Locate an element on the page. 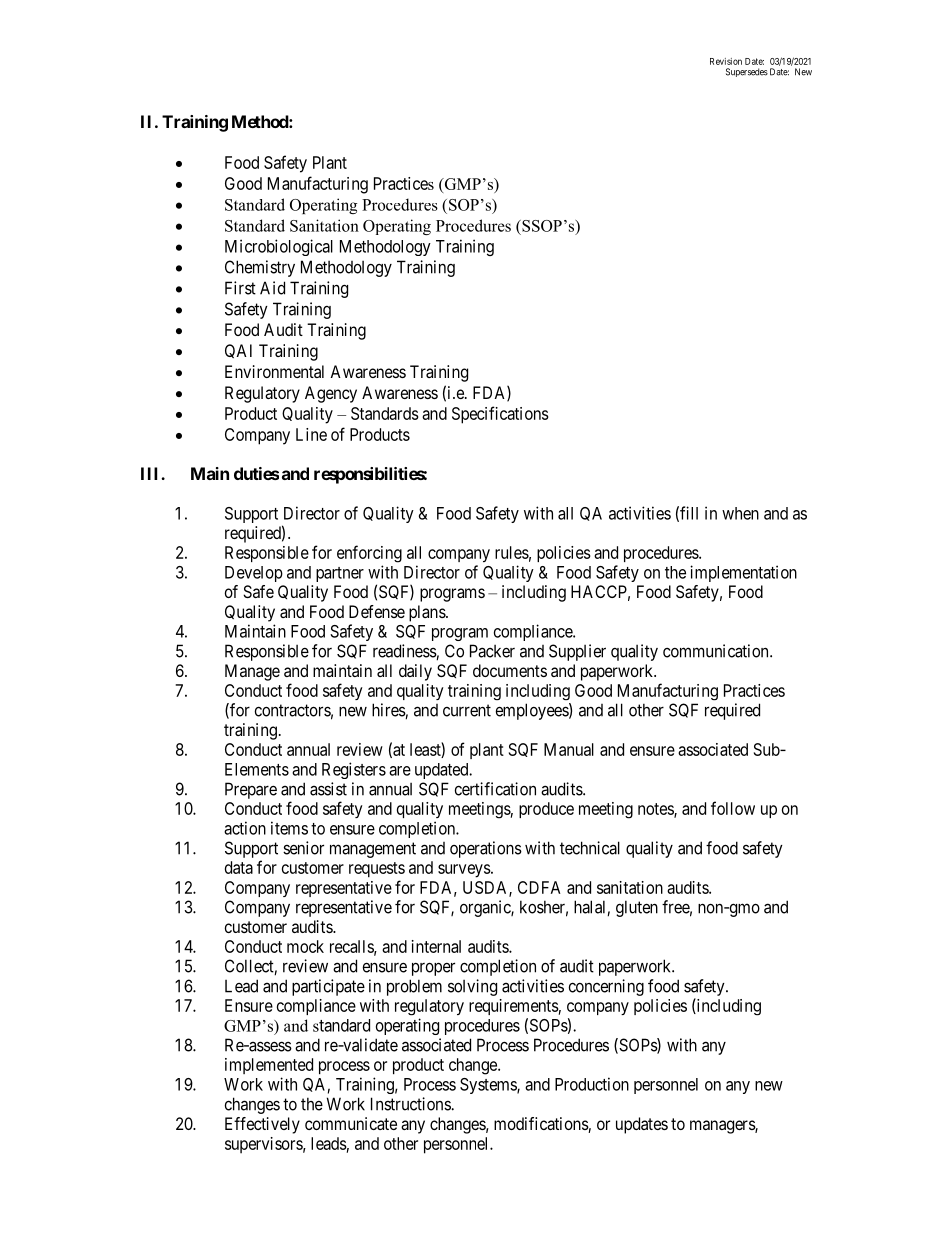 Image resolution: width=952 pixels, height=1233 pixels. Effectively is located at coordinates (262, 1125).
